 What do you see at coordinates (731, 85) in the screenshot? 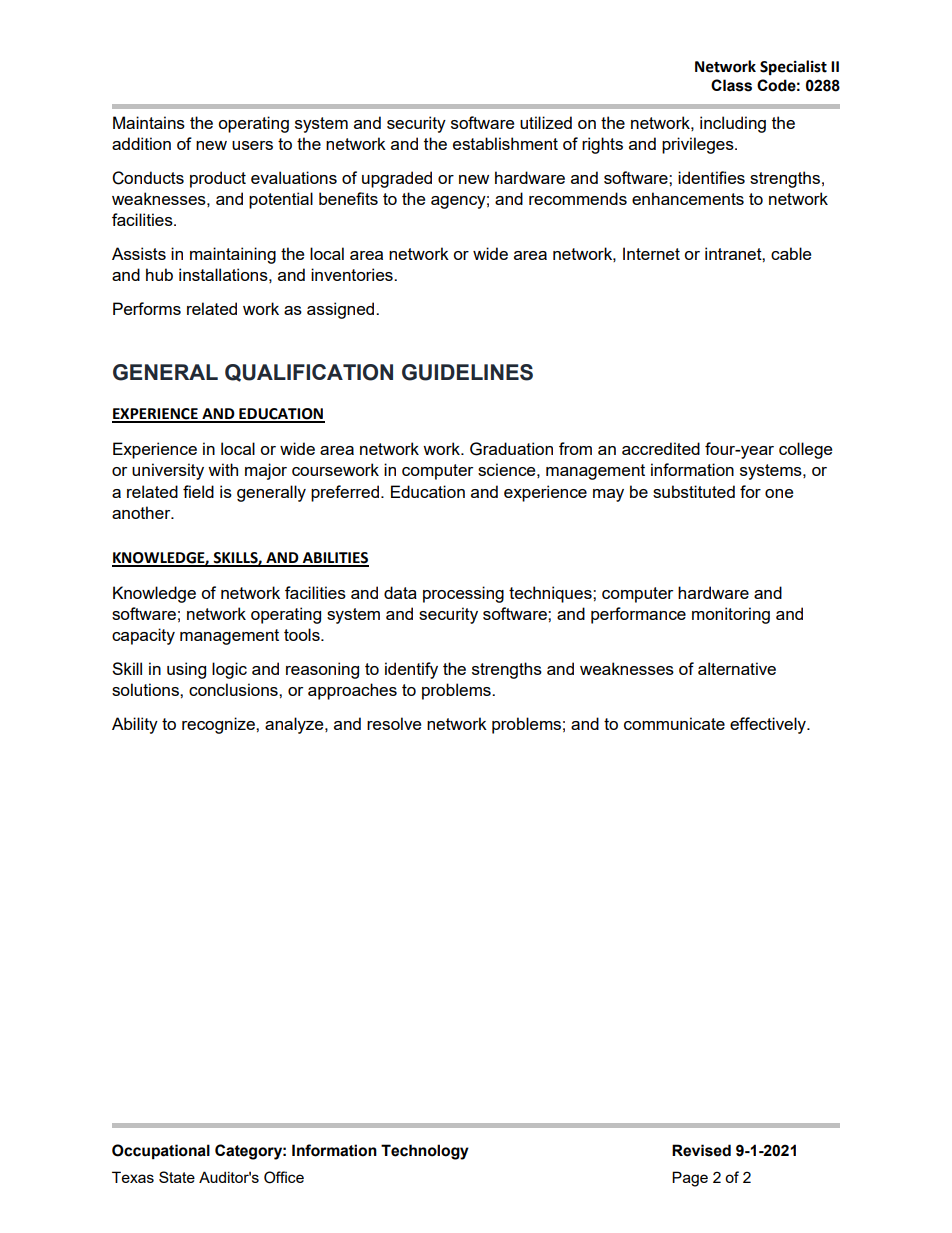
I see `Class` at bounding box center [731, 85].
